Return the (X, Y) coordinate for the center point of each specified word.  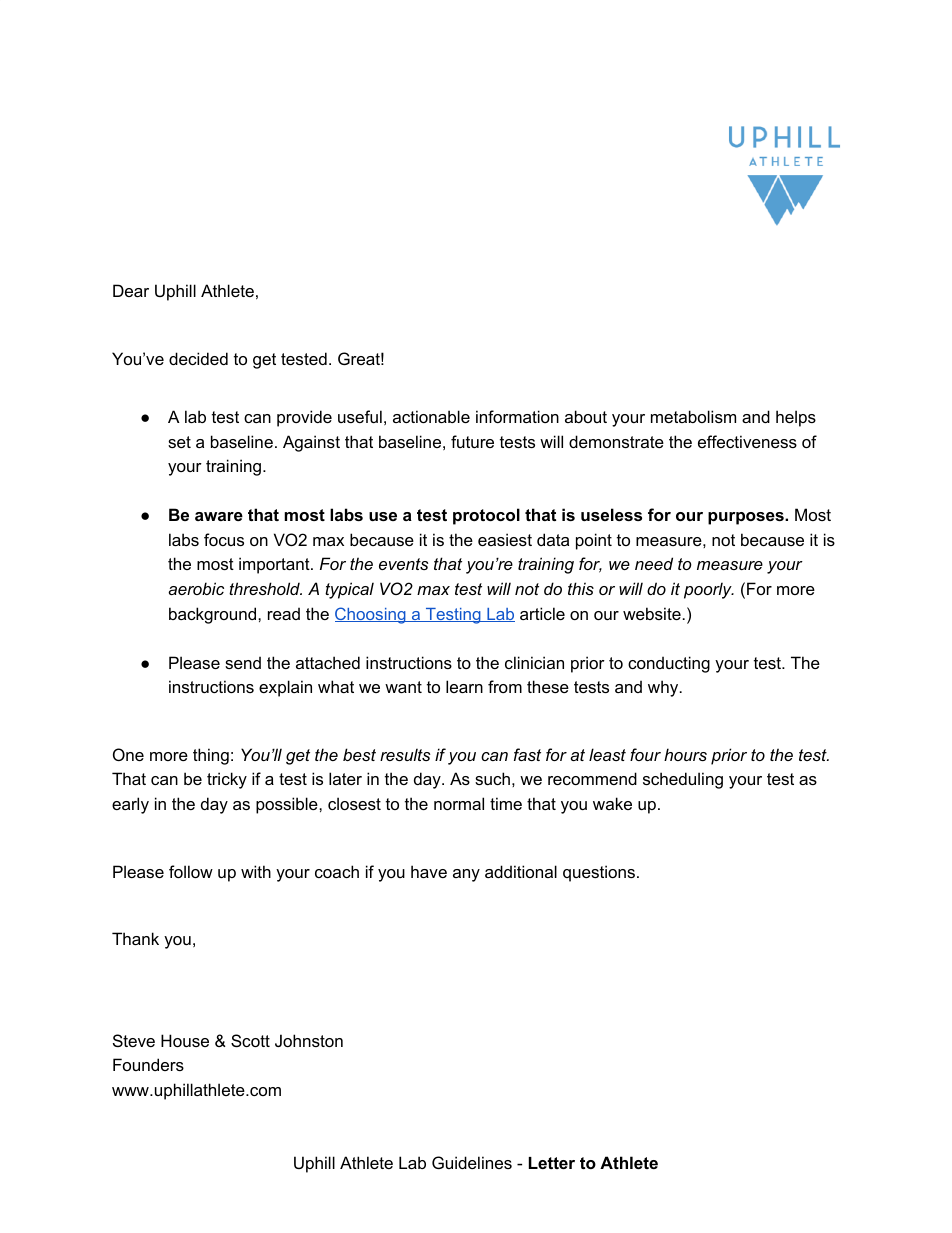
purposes (747, 518)
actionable (431, 416)
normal (459, 803)
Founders (148, 1064)
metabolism (693, 416)
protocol (486, 516)
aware (219, 516)
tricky (227, 780)
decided (198, 358)
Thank (135, 938)
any (466, 875)
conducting (669, 664)
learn (464, 686)
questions (600, 873)
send (243, 662)
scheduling (683, 780)
